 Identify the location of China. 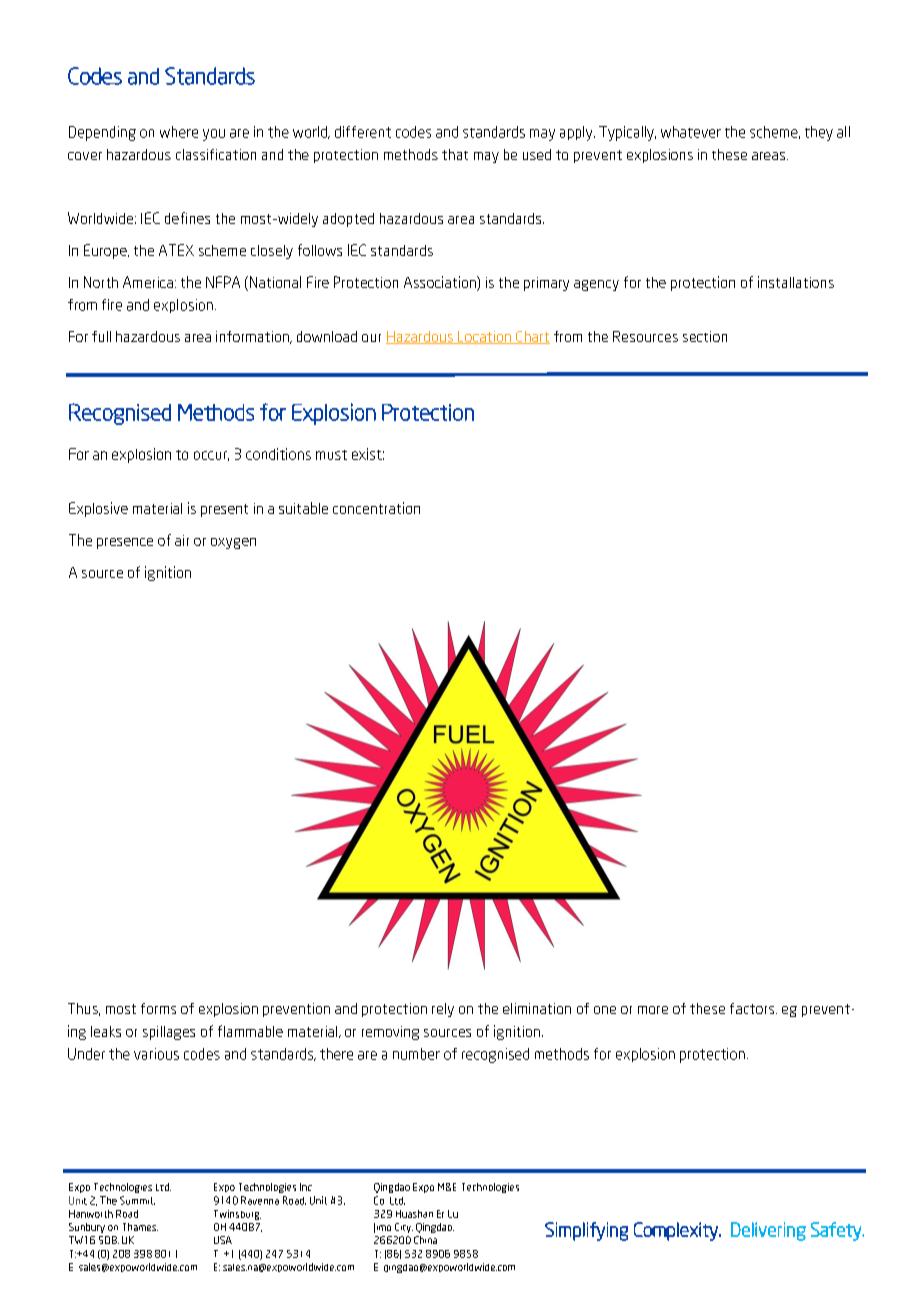
(425, 1240).
